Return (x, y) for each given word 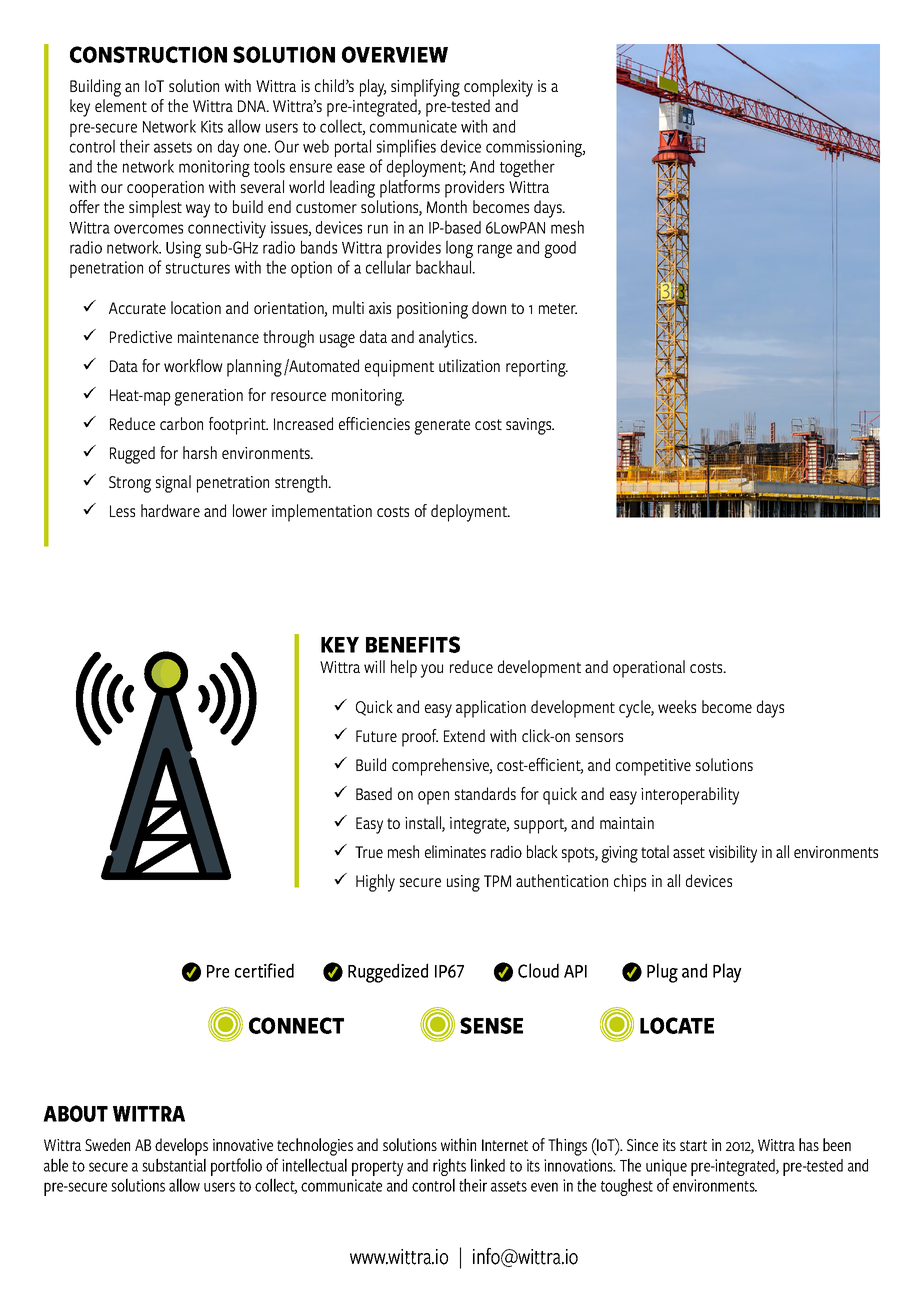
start (693, 1145)
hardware (170, 510)
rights (449, 1168)
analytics (447, 339)
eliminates (455, 851)
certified (264, 970)
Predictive (141, 336)
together (527, 168)
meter (558, 308)
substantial (174, 1165)
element (121, 105)
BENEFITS (413, 644)
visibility (733, 854)
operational (649, 669)
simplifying (425, 88)
